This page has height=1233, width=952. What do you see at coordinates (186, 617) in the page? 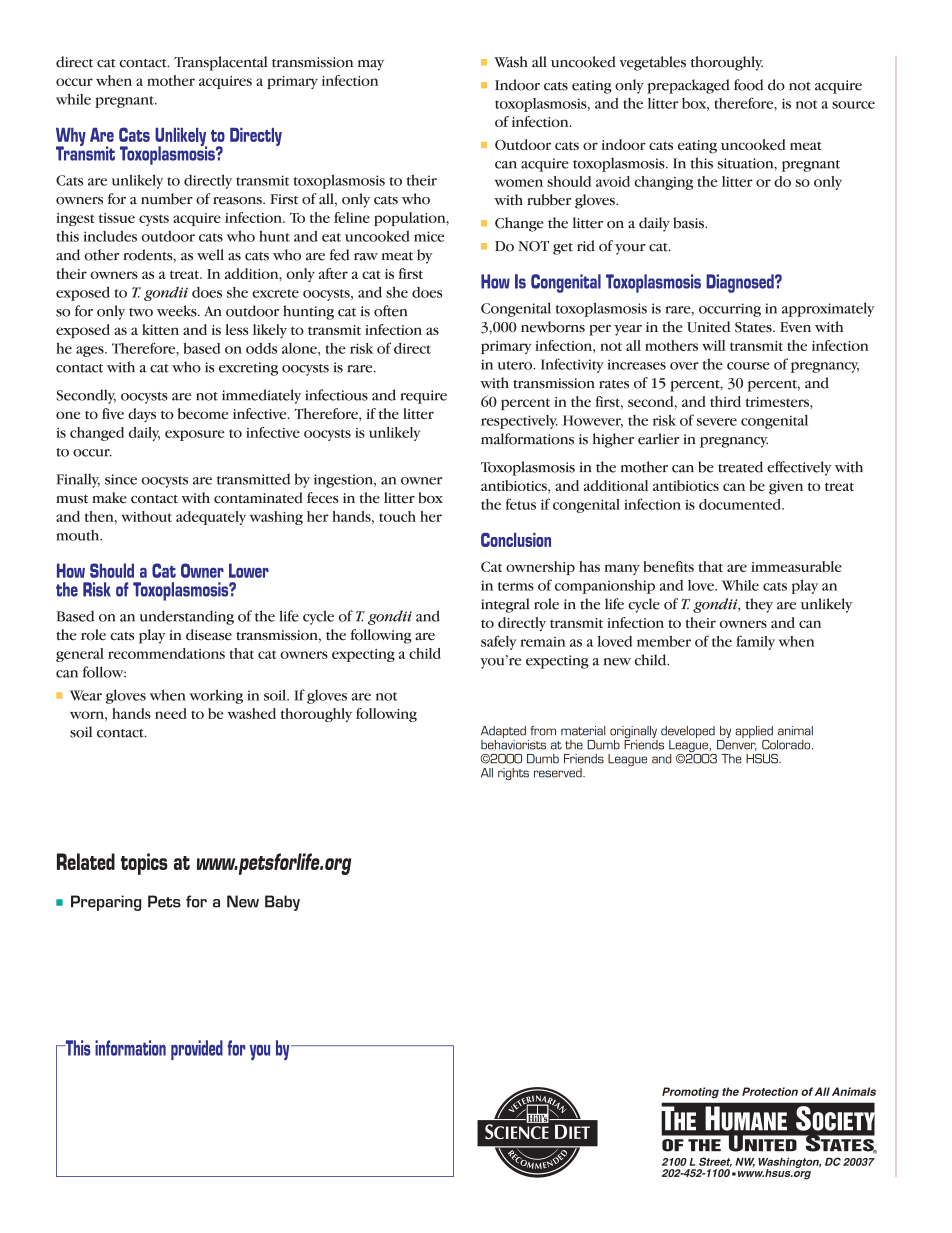
I see `understanding` at bounding box center [186, 617].
